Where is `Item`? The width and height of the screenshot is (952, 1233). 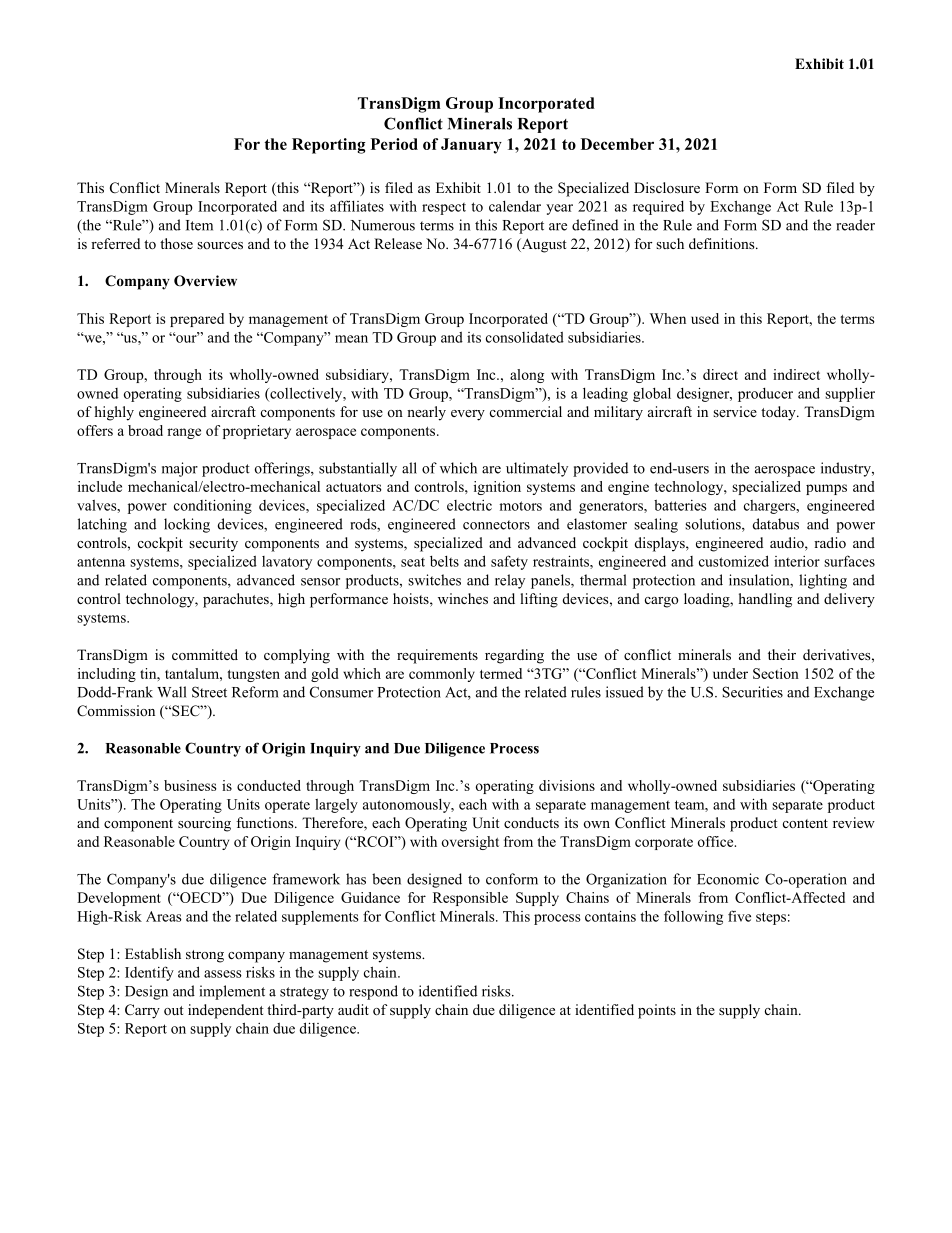 Item is located at coordinates (199, 225).
